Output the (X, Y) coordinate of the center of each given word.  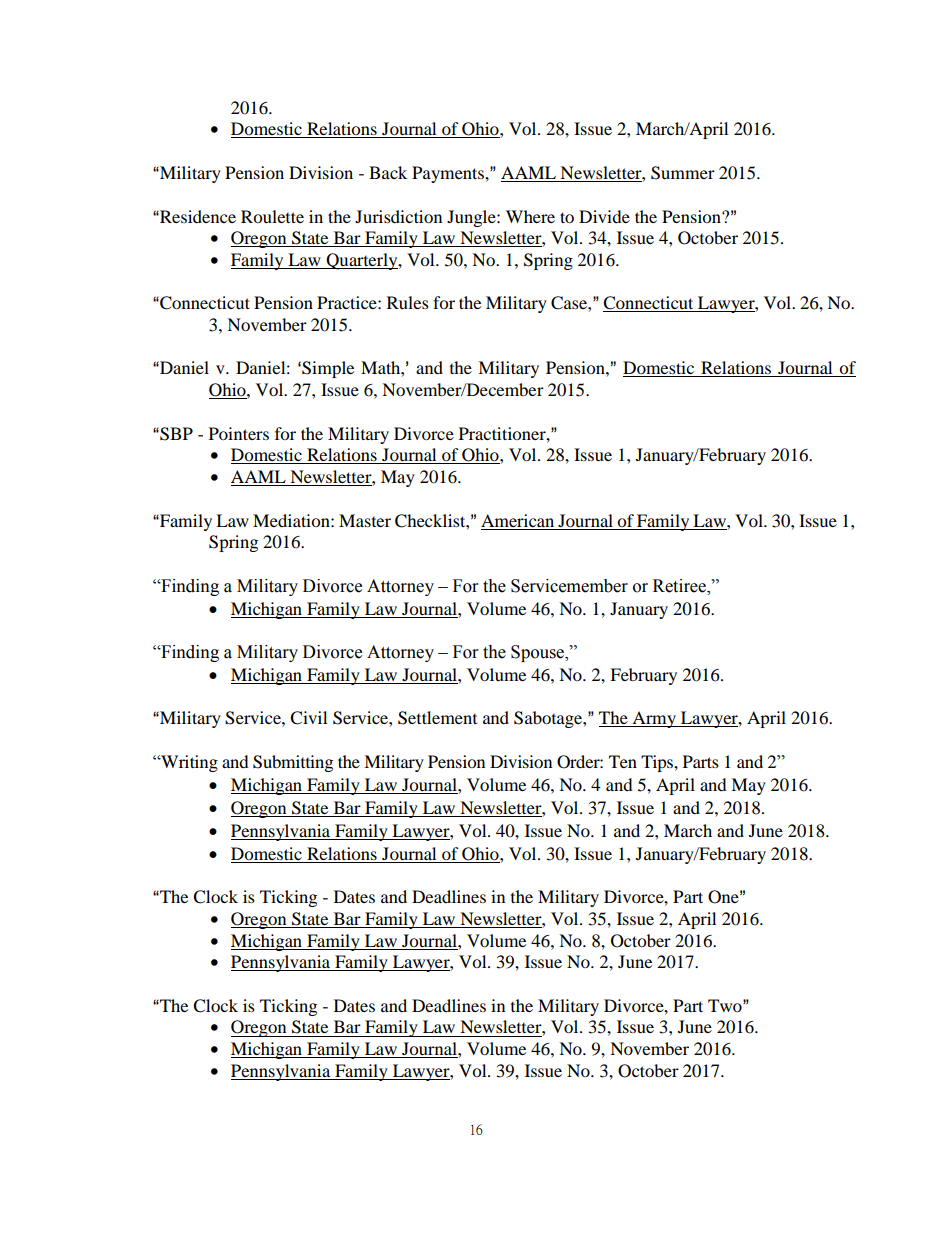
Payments (449, 174)
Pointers (239, 433)
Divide (604, 216)
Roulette (272, 216)
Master (365, 520)
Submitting (293, 763)
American (517, 520)
